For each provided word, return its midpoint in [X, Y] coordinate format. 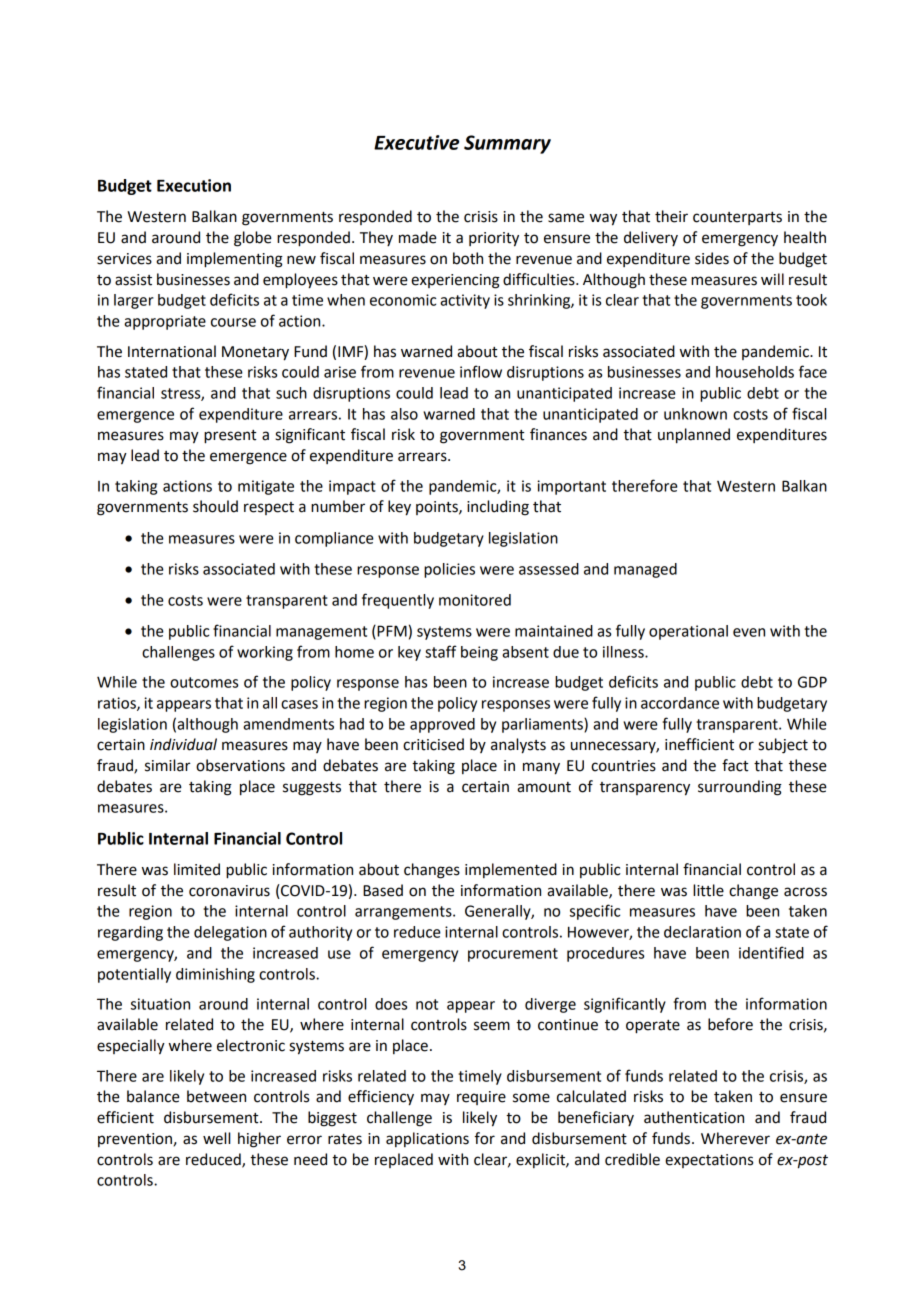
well [216, 1138]
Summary [507, 144]
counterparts [737, 218]
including [498, 508]
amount [544, 787]
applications [427, 1139]
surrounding [740, 788]
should [215, 506]
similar [167, 765]
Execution [194, 185]
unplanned [694, 436]
